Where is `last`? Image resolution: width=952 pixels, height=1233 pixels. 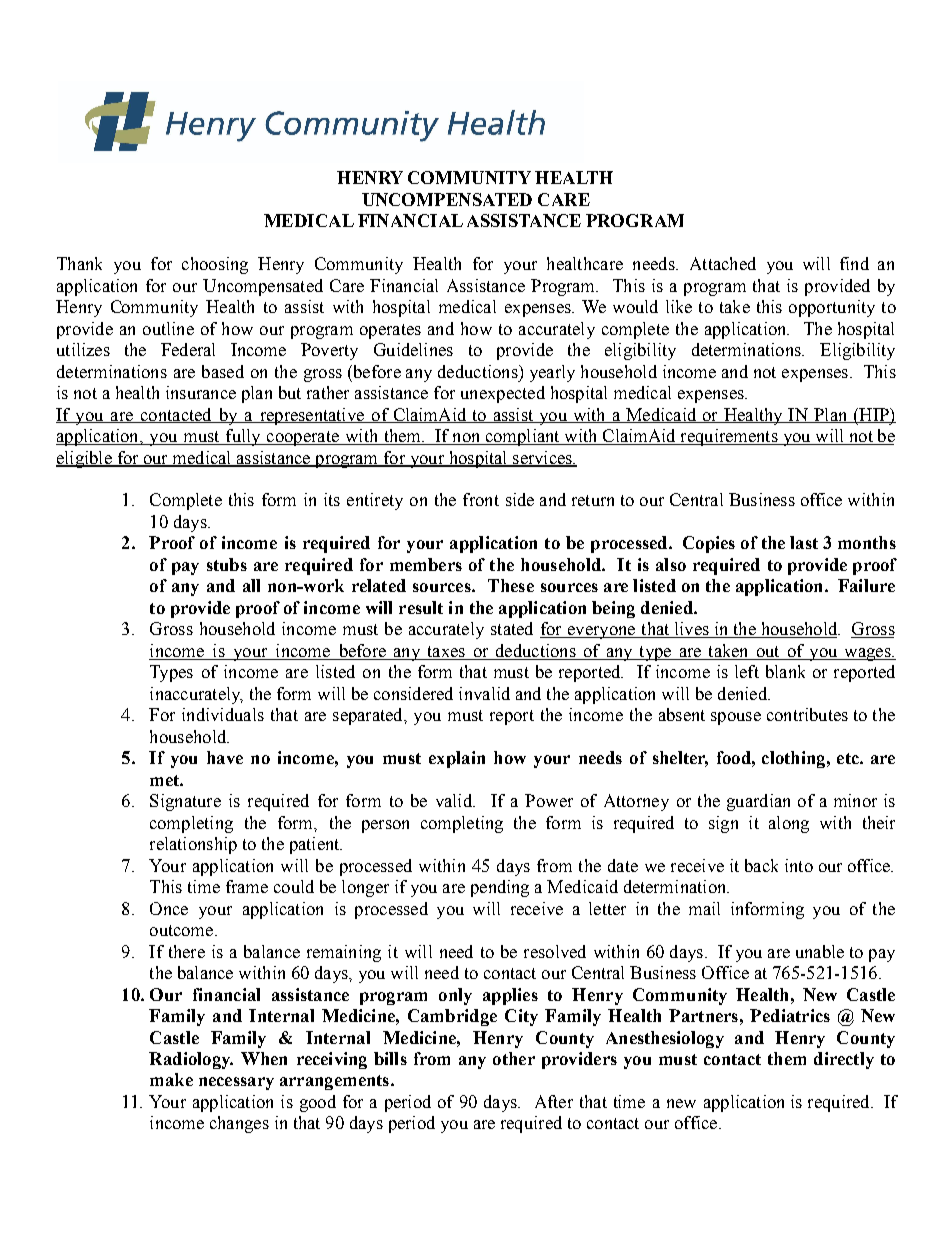
last is located at coordinates (804, 542).
